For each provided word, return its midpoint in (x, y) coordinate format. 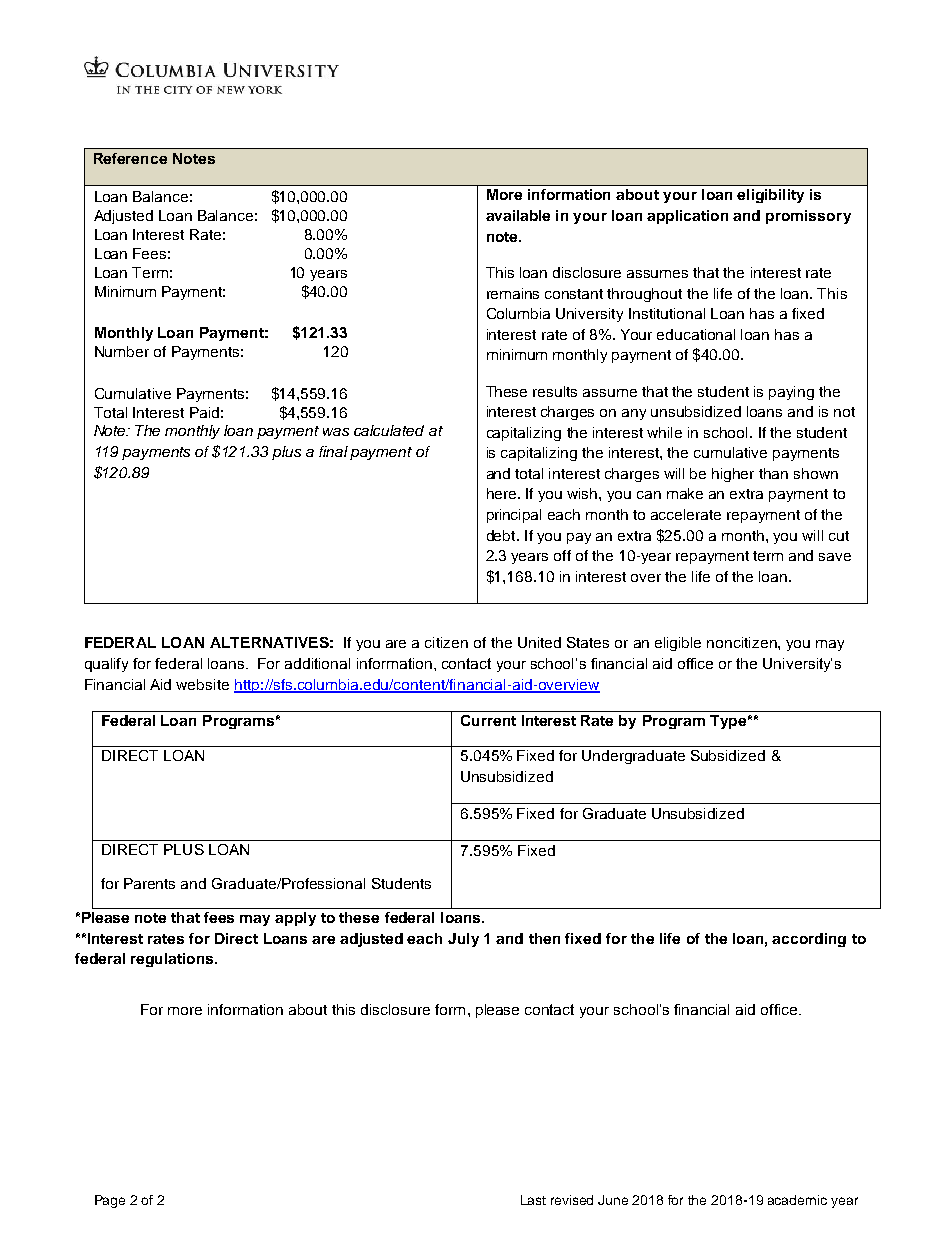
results (555, 391)
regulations (173, 960)
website (202, 684)
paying (791, 393)
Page (110, 1201)
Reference (130, 158)
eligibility (770, 196)
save (835, 557)
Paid (204, 412)
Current (488, 720)
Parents (149, 883)
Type (728, 722)
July (463, 940)
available (518, 215)
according (809, 940)
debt (502, 535)
